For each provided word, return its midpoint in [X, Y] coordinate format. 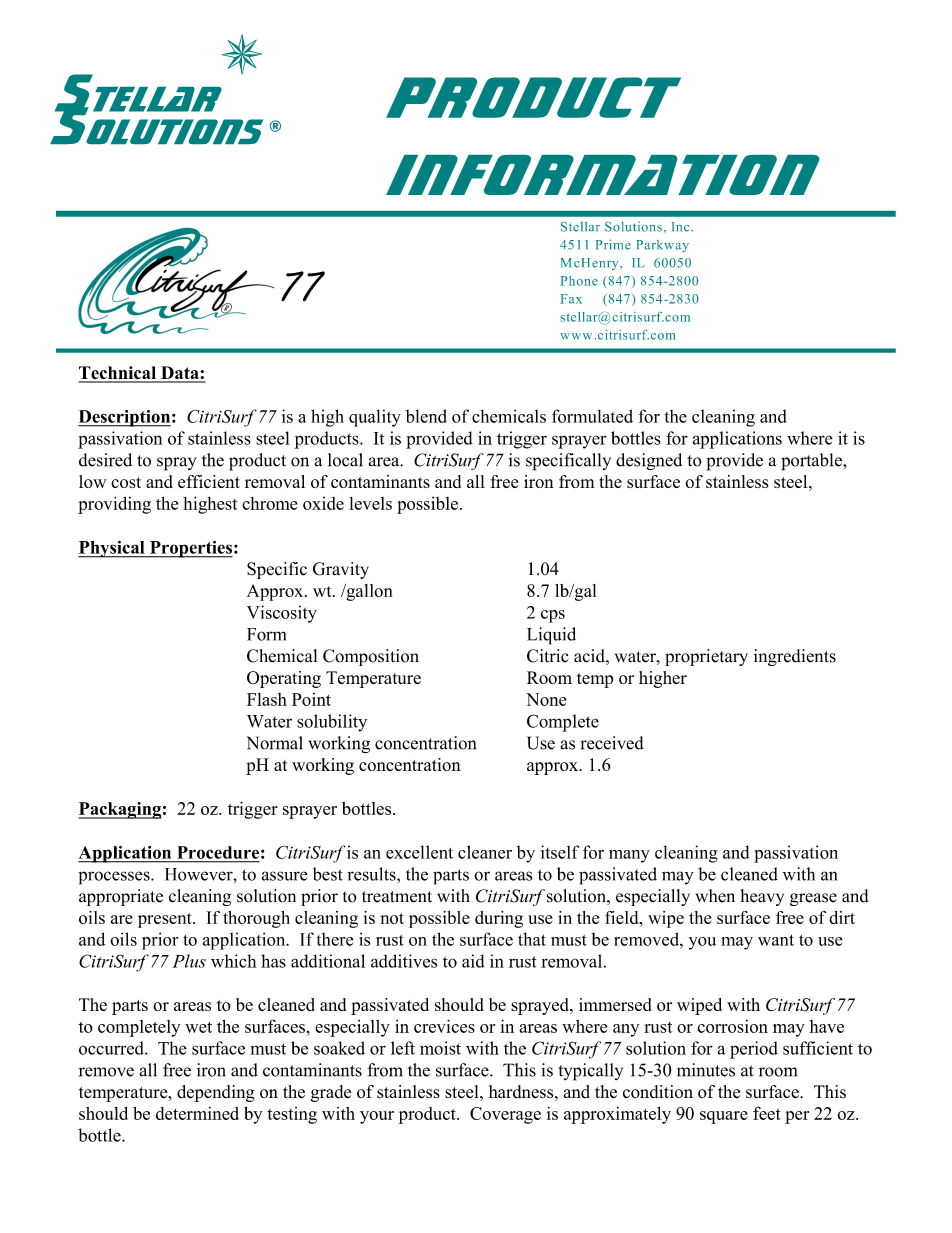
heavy [762, 897]
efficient [209, 481]
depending [216, 1093]
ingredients [795, 657]
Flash [267, 699]
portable [812, 462]
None [546, 699]
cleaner [485, 852]
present [166, 920]
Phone [579, 281]
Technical [118, 374]
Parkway [662, 246]
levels [370, 503]
